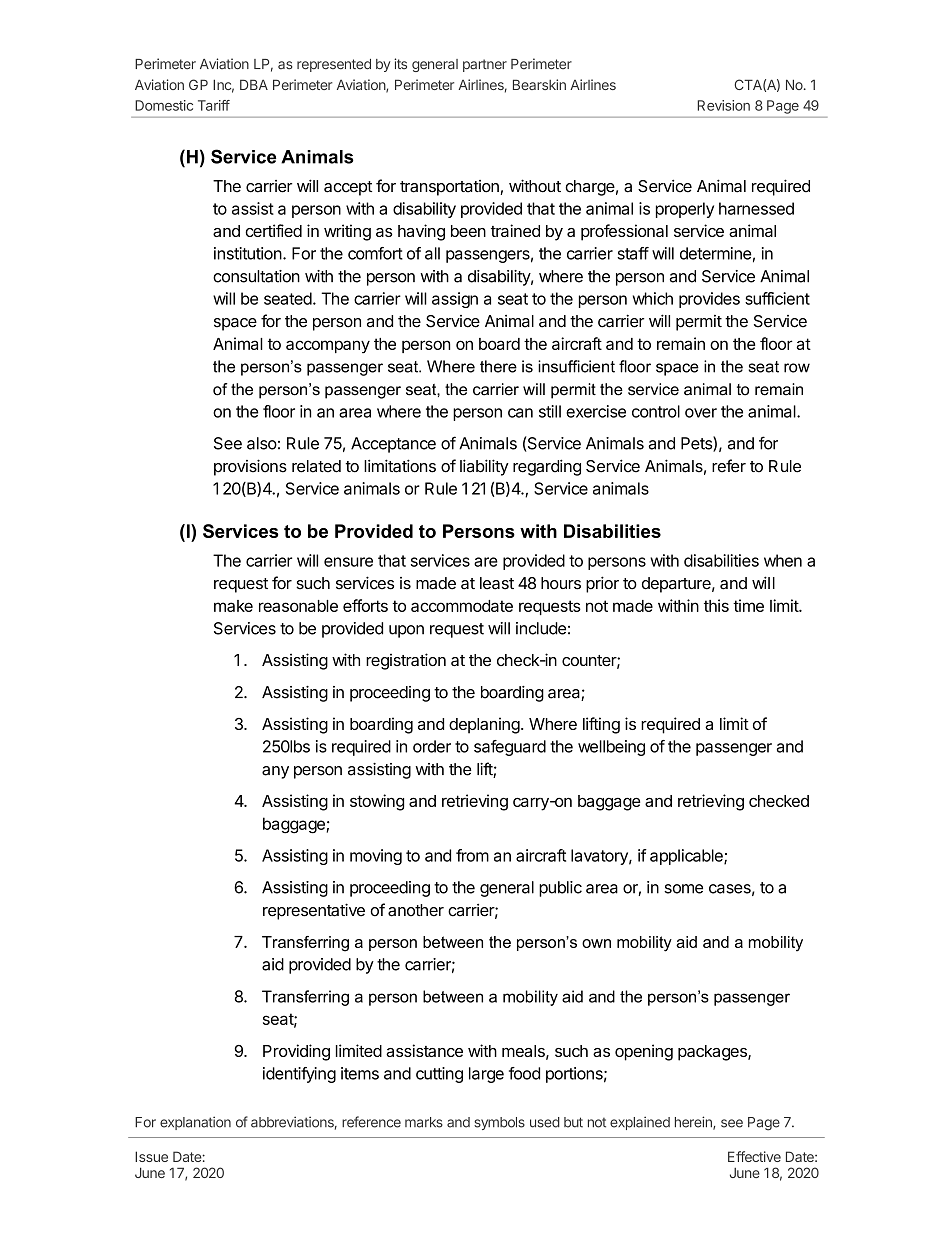  Describe the element at coordinates (510, 748) in the document. I see `safeguard` at that location.
